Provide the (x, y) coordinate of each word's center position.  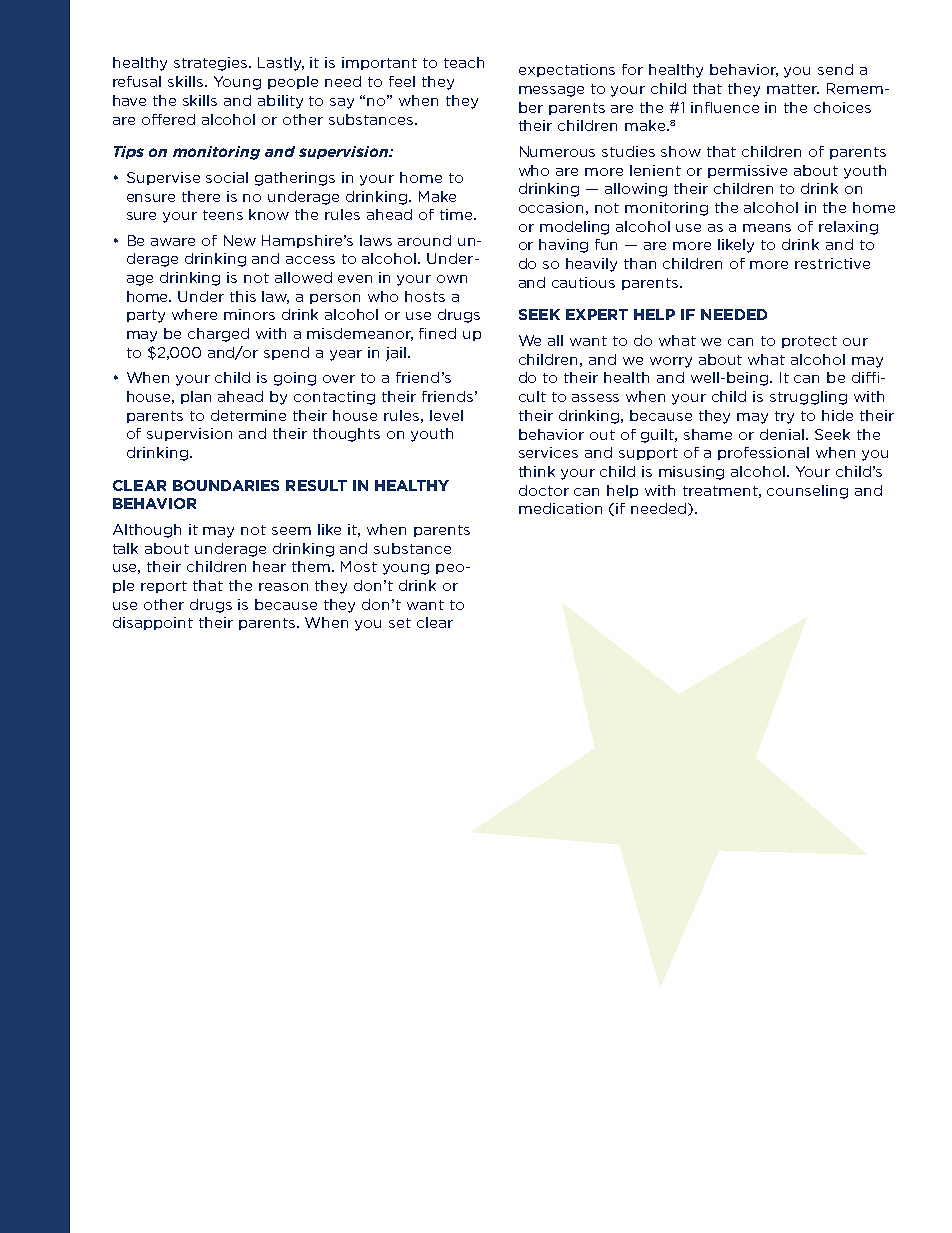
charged (218, 335)
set (400, 623)
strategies (212, 64)
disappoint (153, 623)
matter (793, 89)
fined (437, 333)
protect (809, 342)
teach (464, 62)
